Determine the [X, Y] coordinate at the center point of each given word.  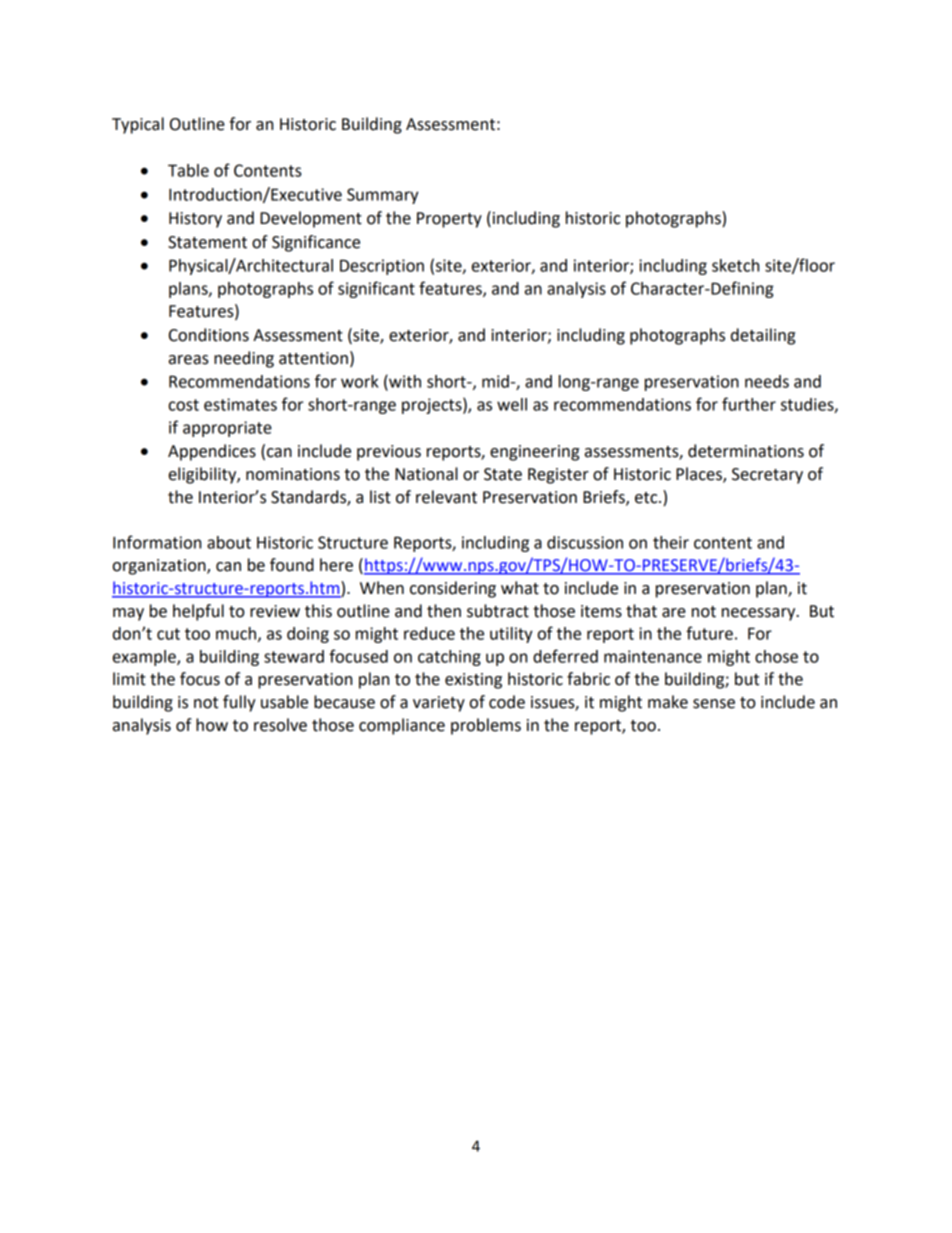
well [512, 404]
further [749, 404]
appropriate [227, 429]
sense [714, 704]
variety [439, 704]
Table [188, 170]
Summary [383, 196]
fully [239, 703]
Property [449, 220]
